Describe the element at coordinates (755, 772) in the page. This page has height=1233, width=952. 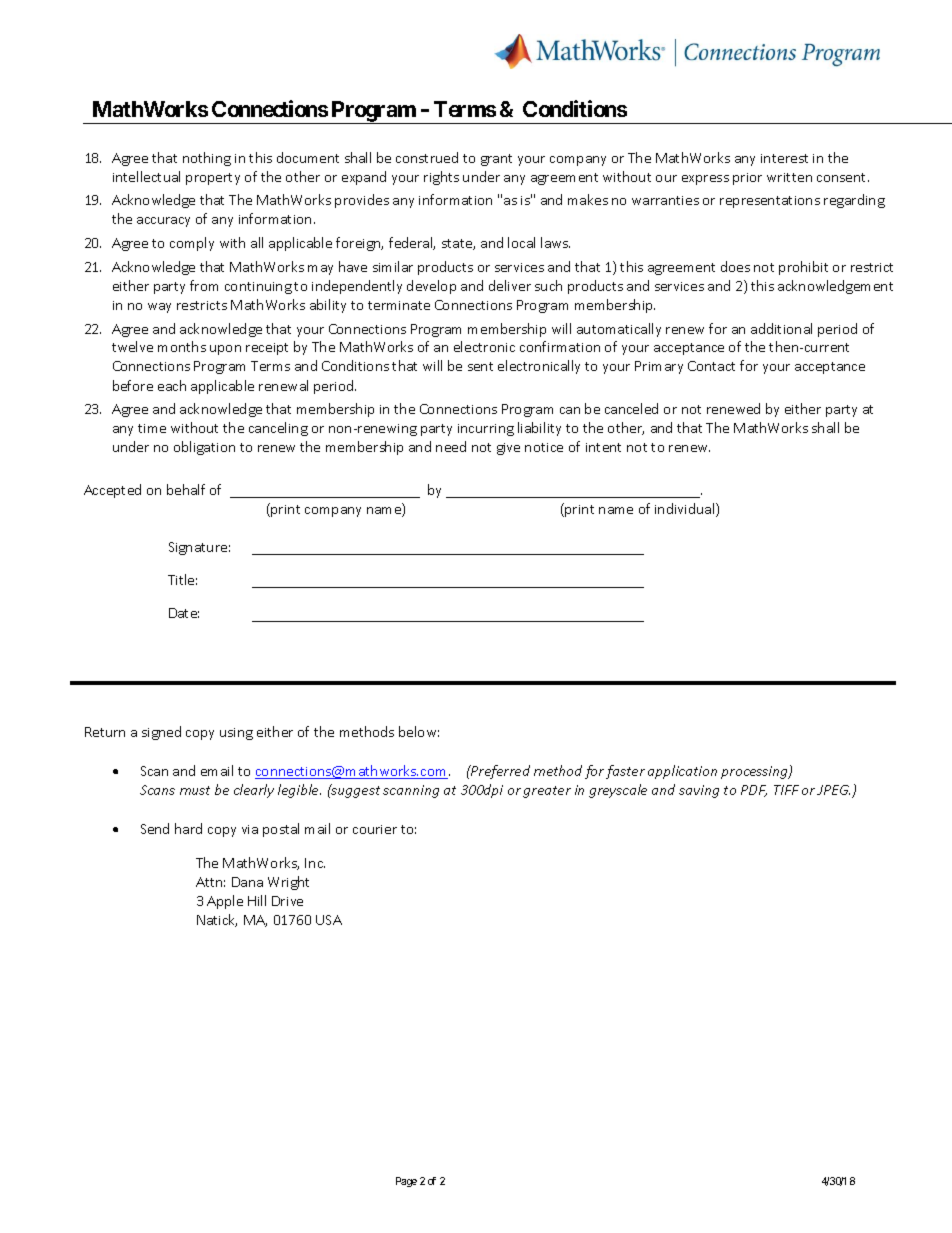
I see `processing` at that location.
